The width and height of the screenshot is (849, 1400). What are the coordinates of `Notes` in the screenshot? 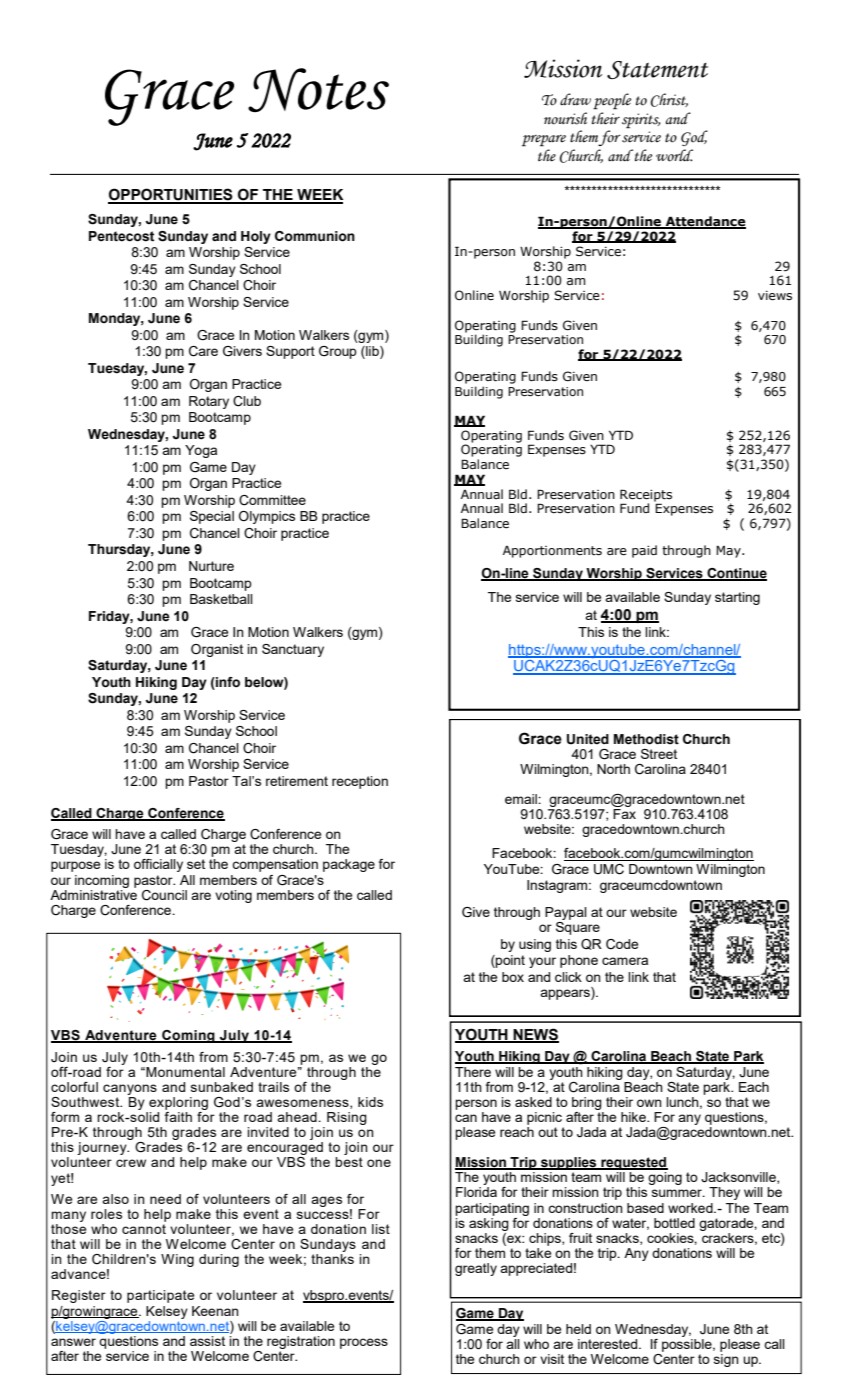 It's located at (318, 90).
